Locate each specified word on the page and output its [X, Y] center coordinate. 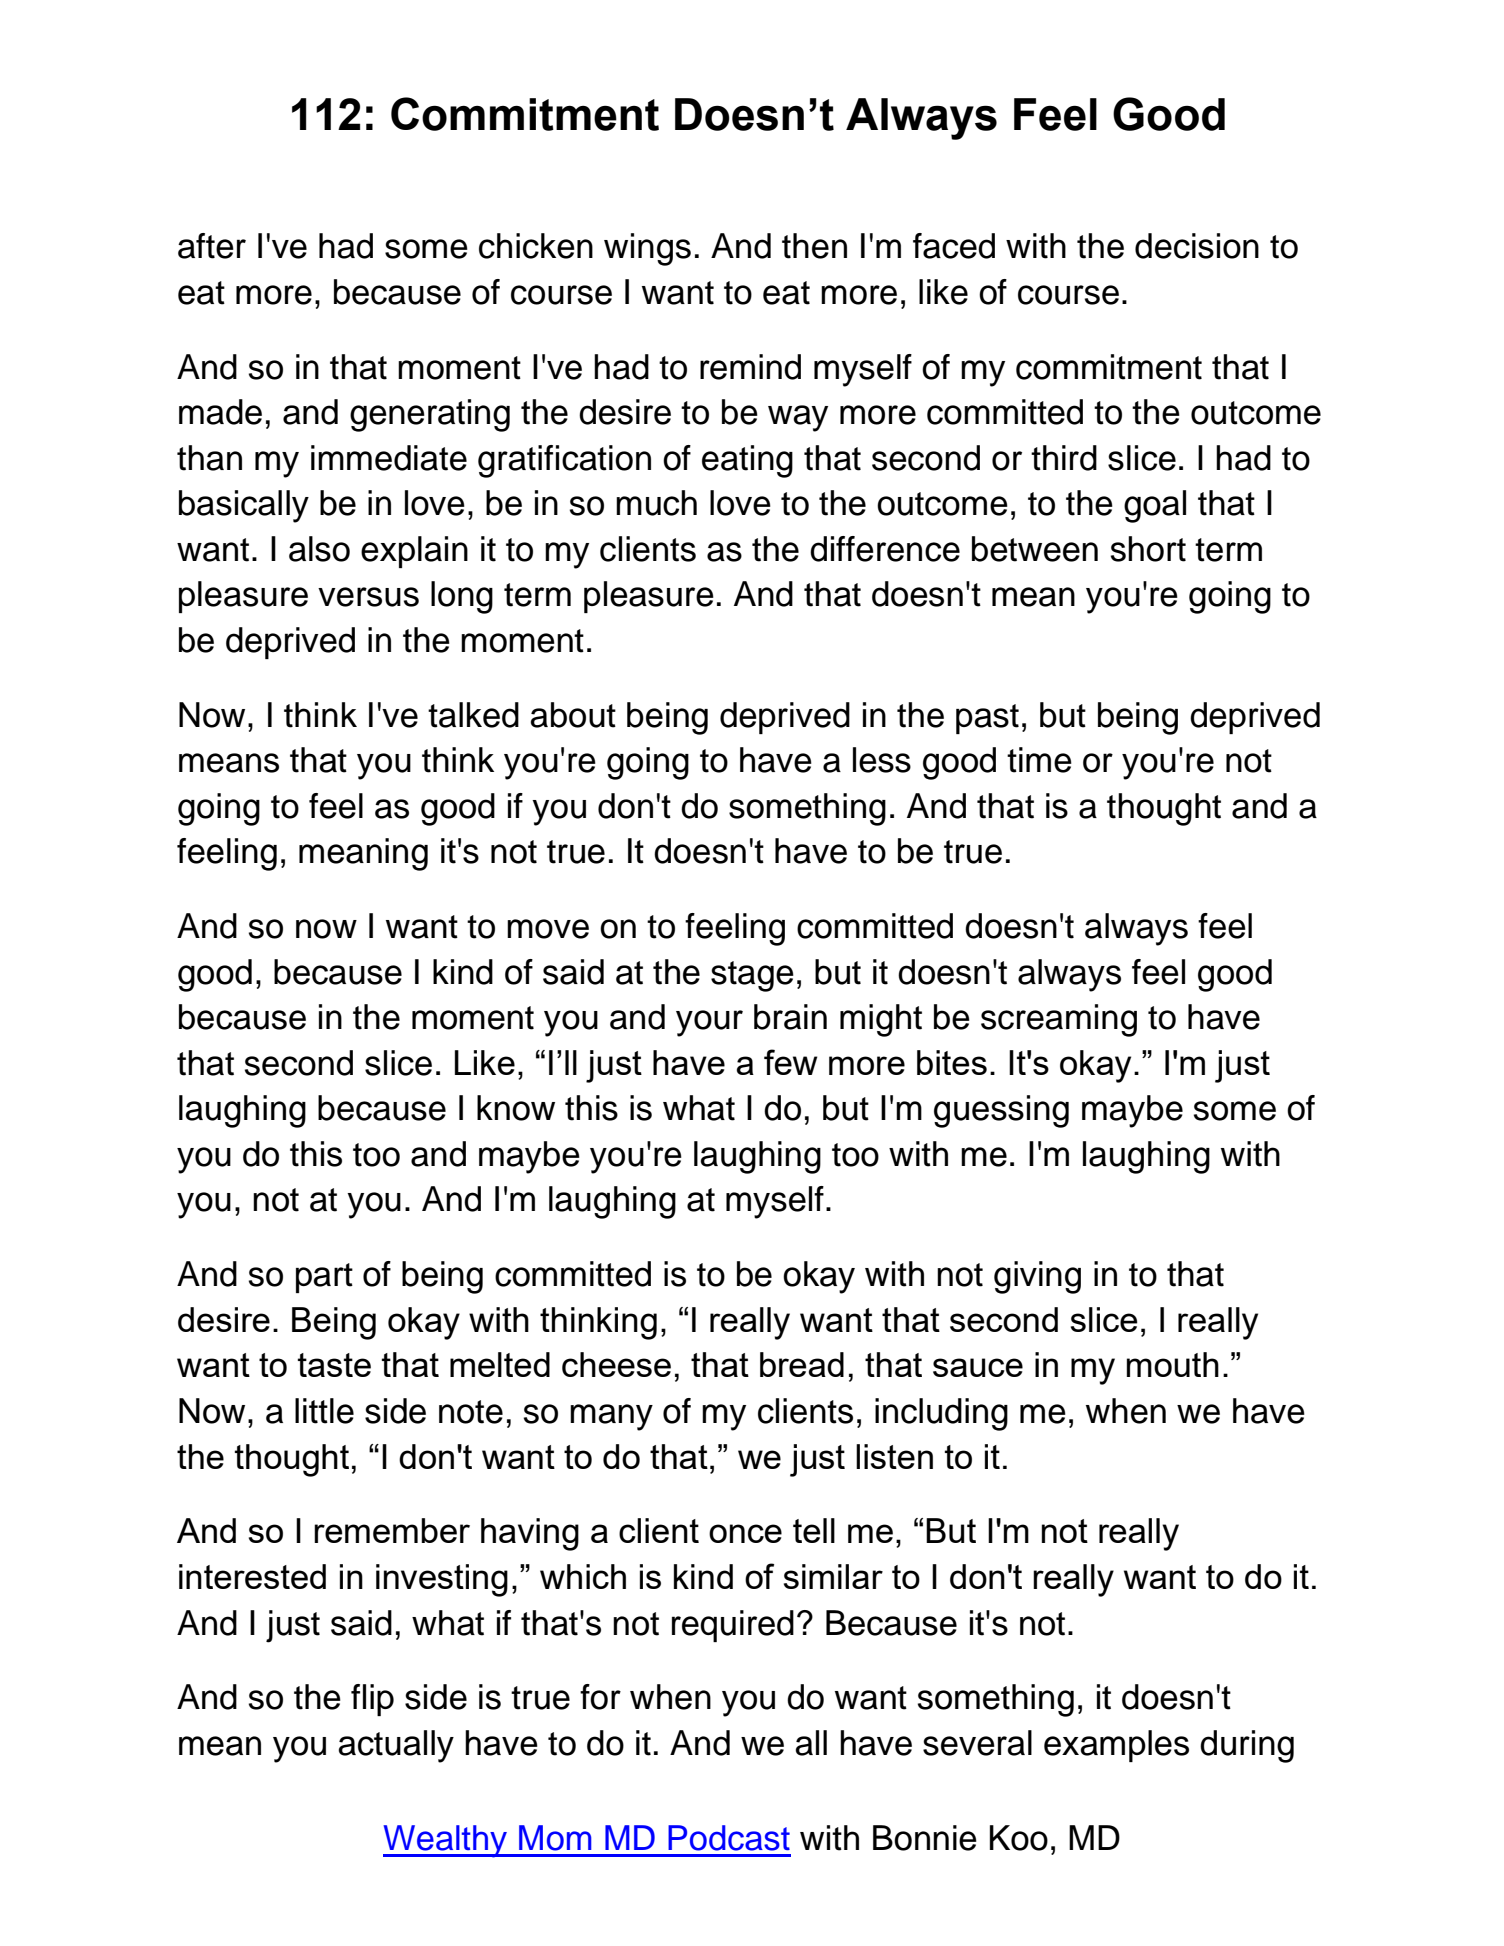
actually [396, 1746]
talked [473, 715]
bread [802, 1364]
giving [1037, 1277]
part [324, 1278]
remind [750, 367]
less [882, 760]
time [1039, 760]
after [212, 246]
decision [1197, 246]
